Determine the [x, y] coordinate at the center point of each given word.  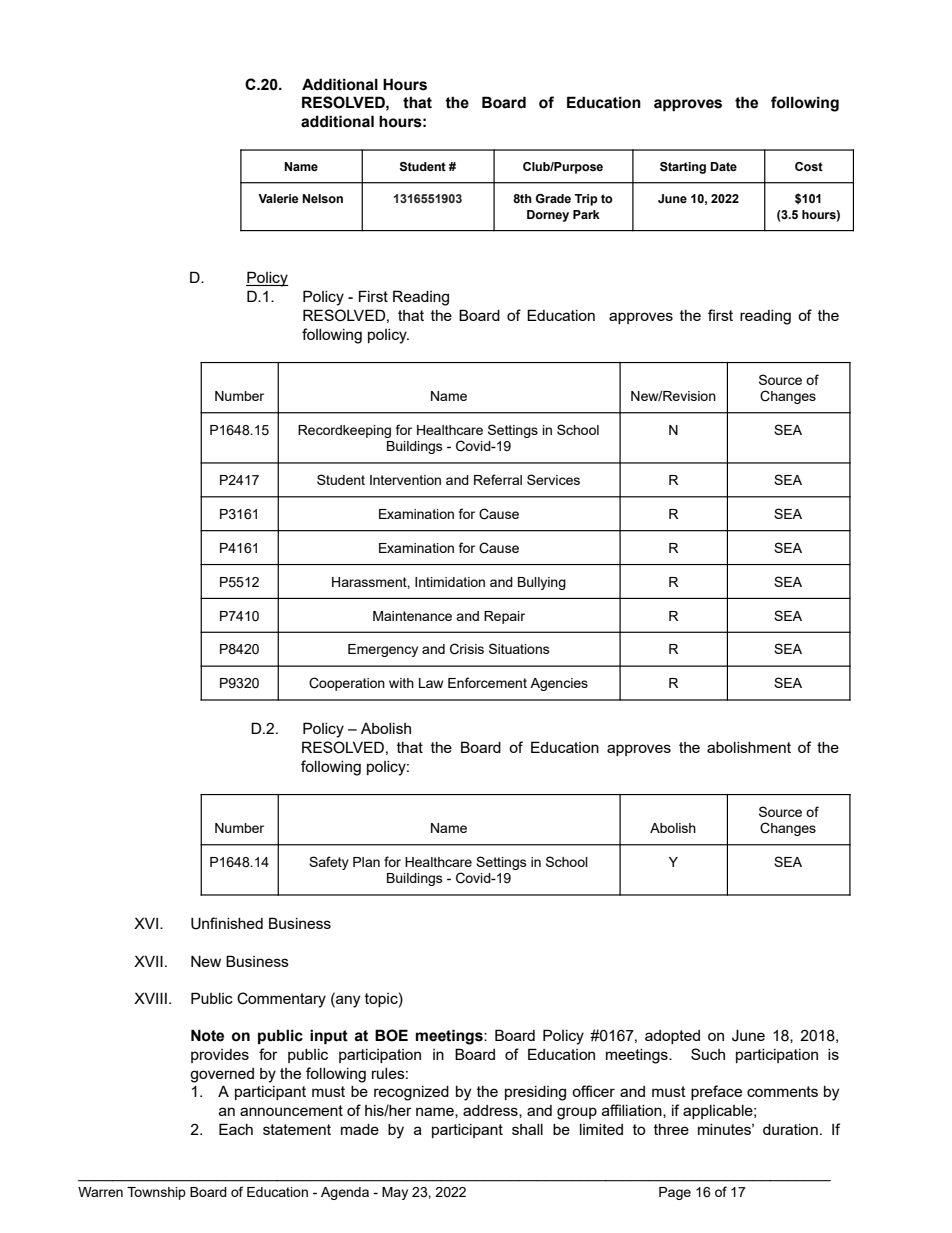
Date [723, 166]
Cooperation [347, 684]
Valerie [278, 198]
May [395, 1193]
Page [675, 1193]
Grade [553, 198]
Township [156, 1193]
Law [431, 683]
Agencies [559, 684]
